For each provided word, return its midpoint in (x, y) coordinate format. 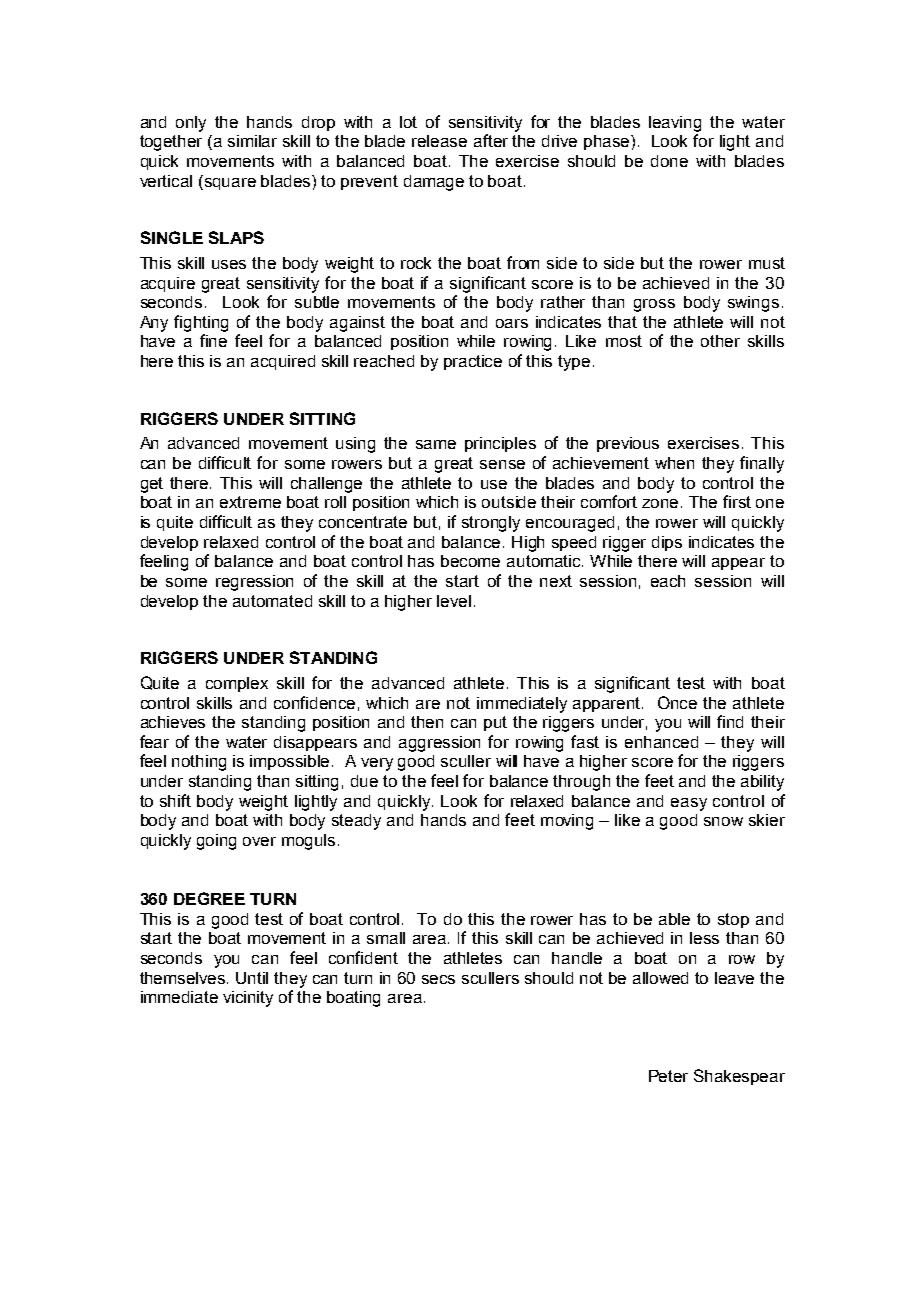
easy (689, 804)
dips (667, 543)
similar (252, 141)
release (439, 141)
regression (254, 583)
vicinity (248, 999)
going (216, 842)
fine (213, 340)
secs (438, 979)
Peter (668, 1076)
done (669, 161)
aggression (439, 744)
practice (473, 362)
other (720, 341)
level (454, 601)
